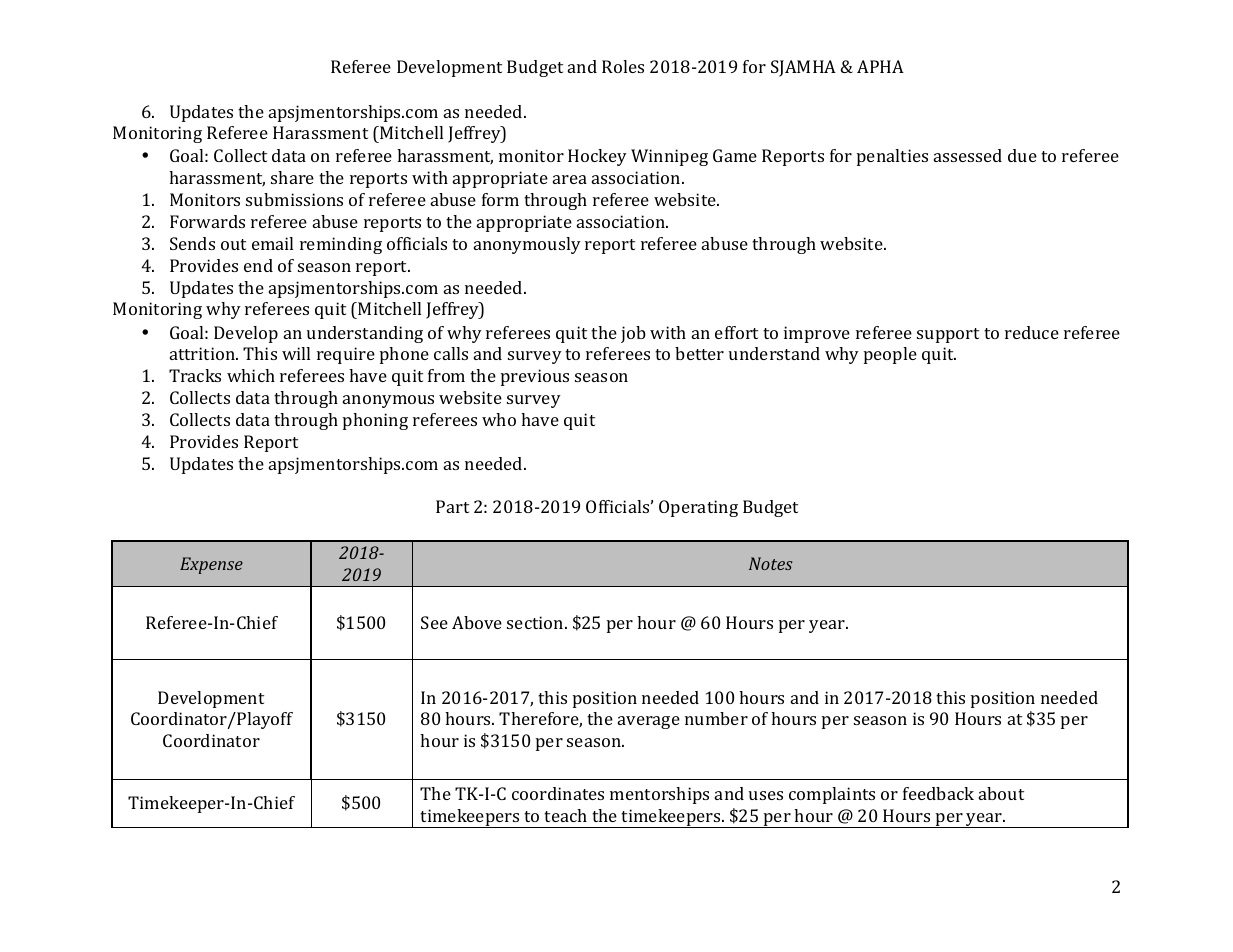 Image resolution: width=1233 pixels, height=952 pixels. Describe the element at coordinates (880, 66) in the page. I see `APHA` at that location.
